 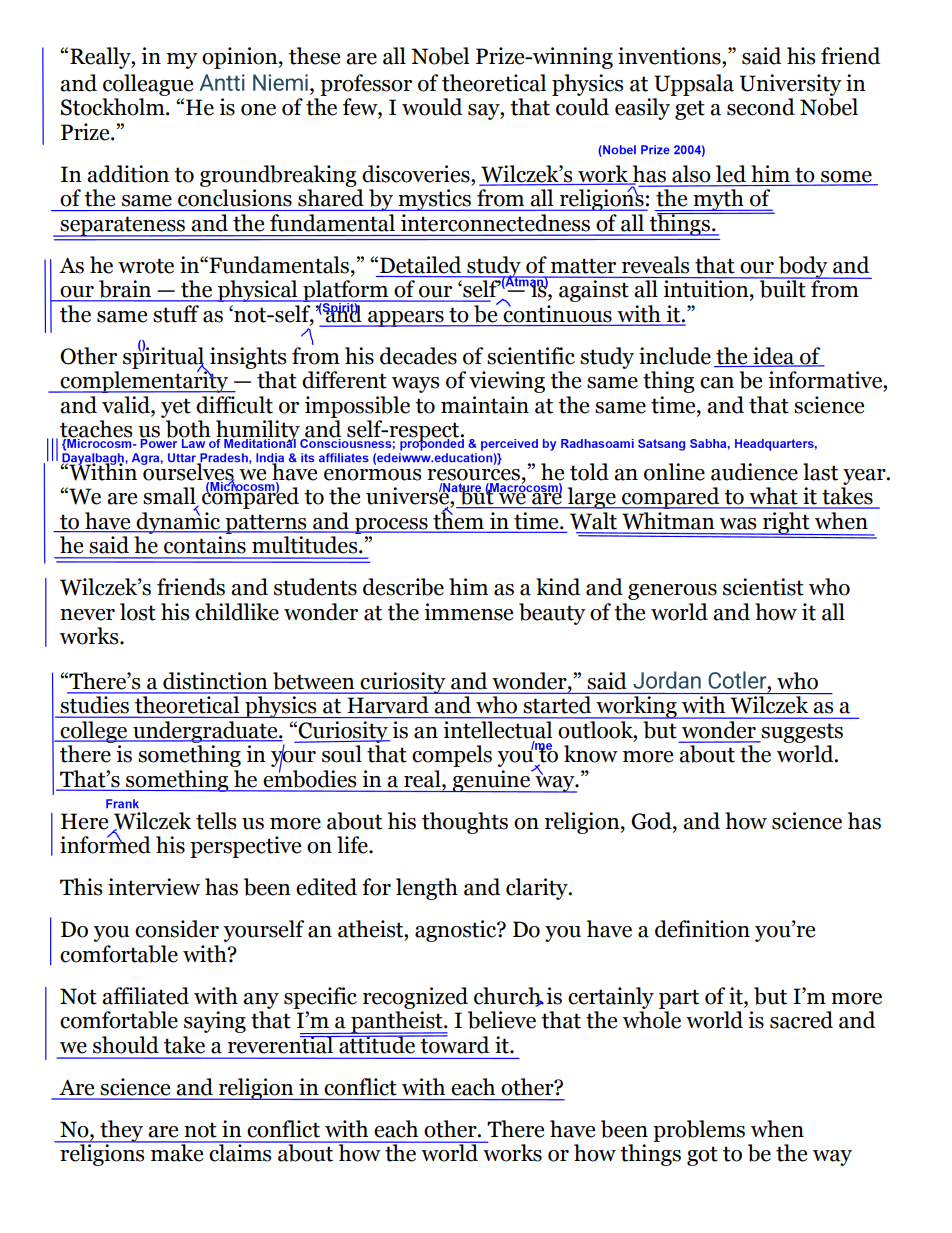 I want to click on suggests, so click(x=801, y=733).
